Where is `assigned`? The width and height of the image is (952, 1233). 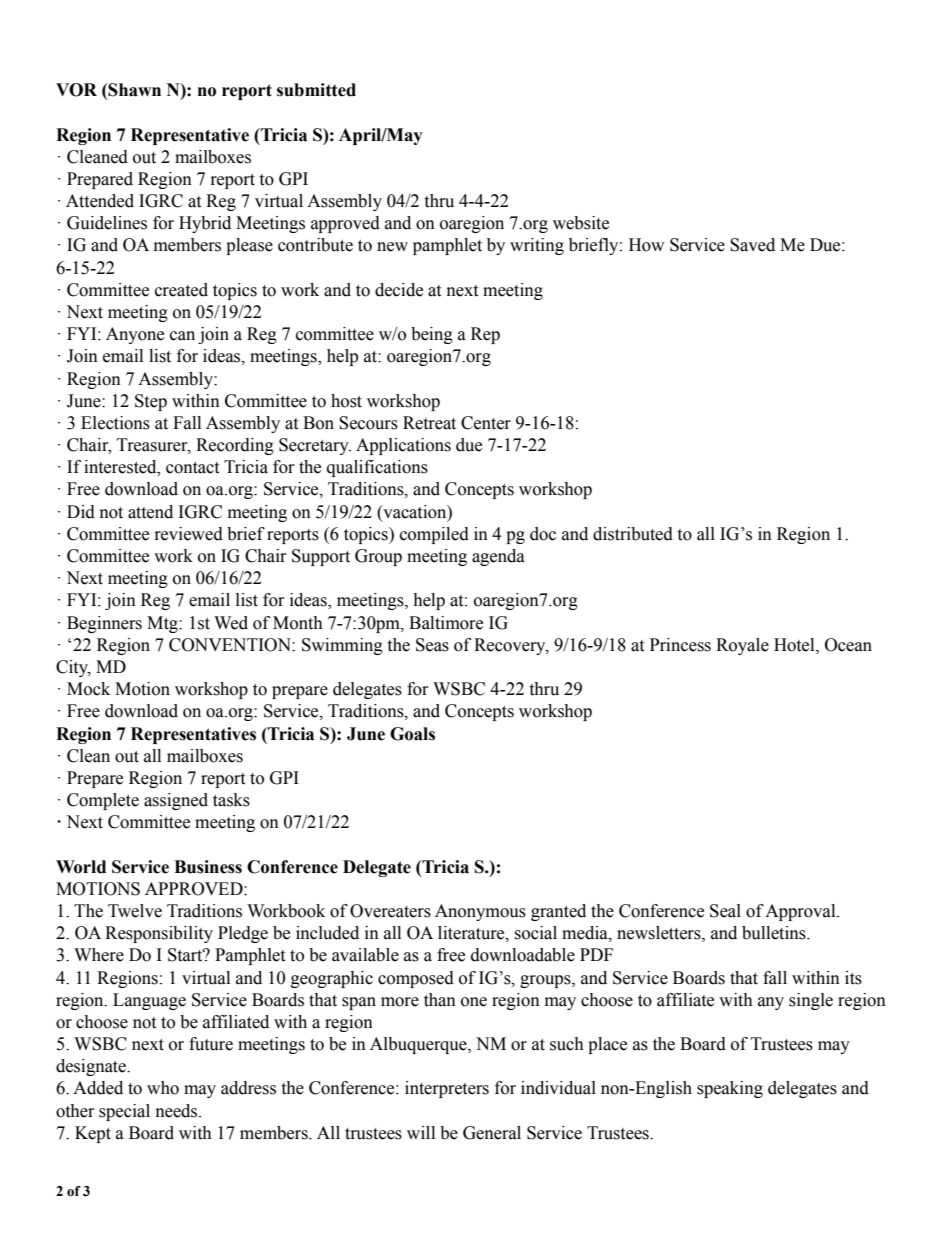
assigned is located at coordinates (176, 801).
